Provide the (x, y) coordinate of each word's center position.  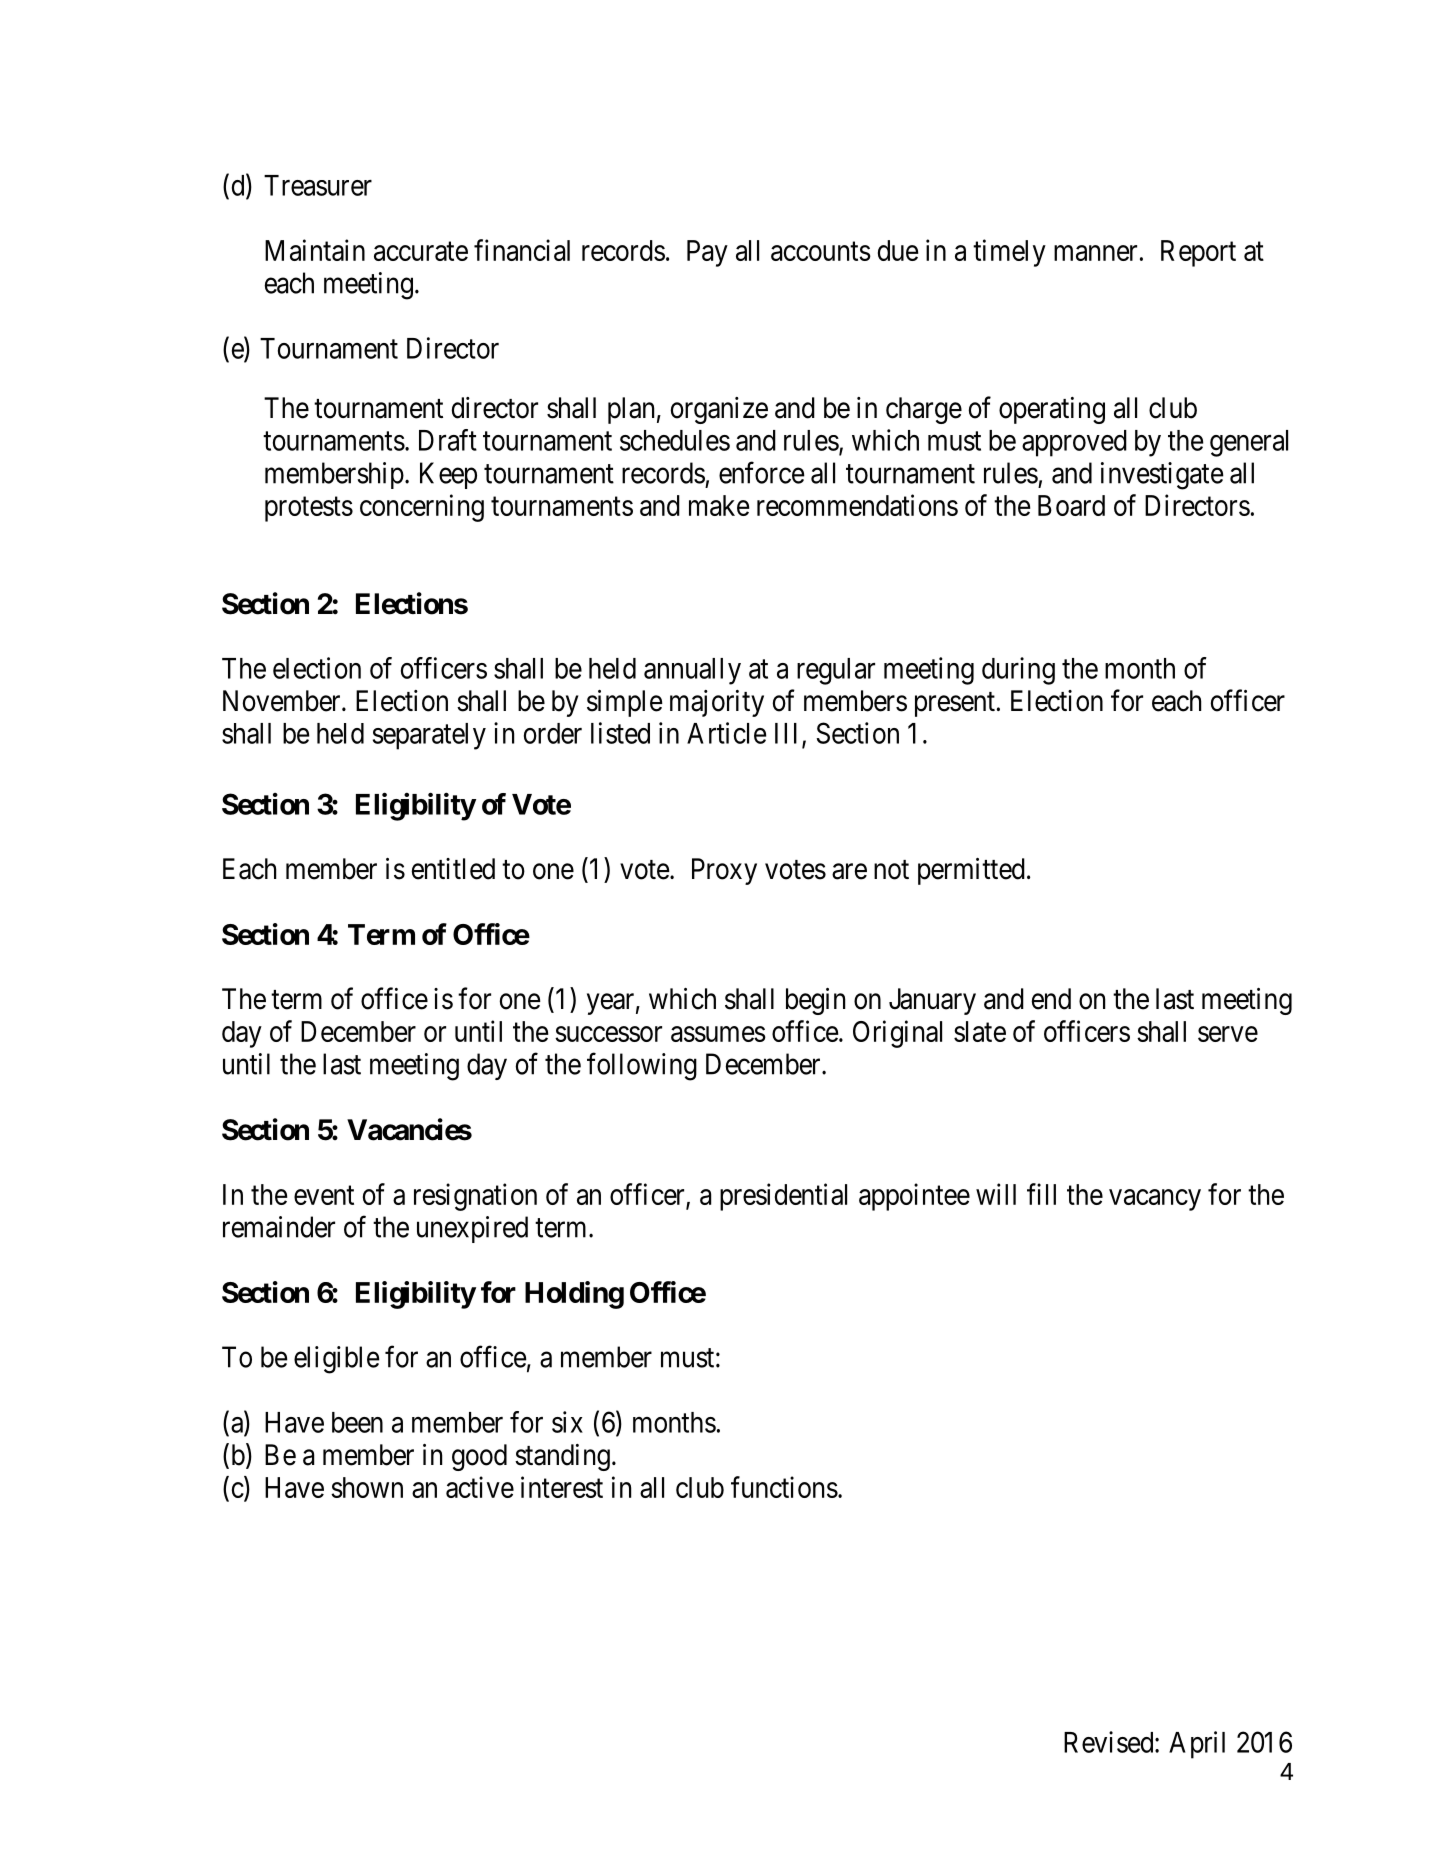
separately (429, 736)
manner (1095, 253)
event (324, 1195)
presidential (783, 1197)
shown (367, 1487)
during (1018, 671)
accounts (821, 251)
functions (784, 1487)
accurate (421, 251)
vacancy (1155, 1200)
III (789, 734)
